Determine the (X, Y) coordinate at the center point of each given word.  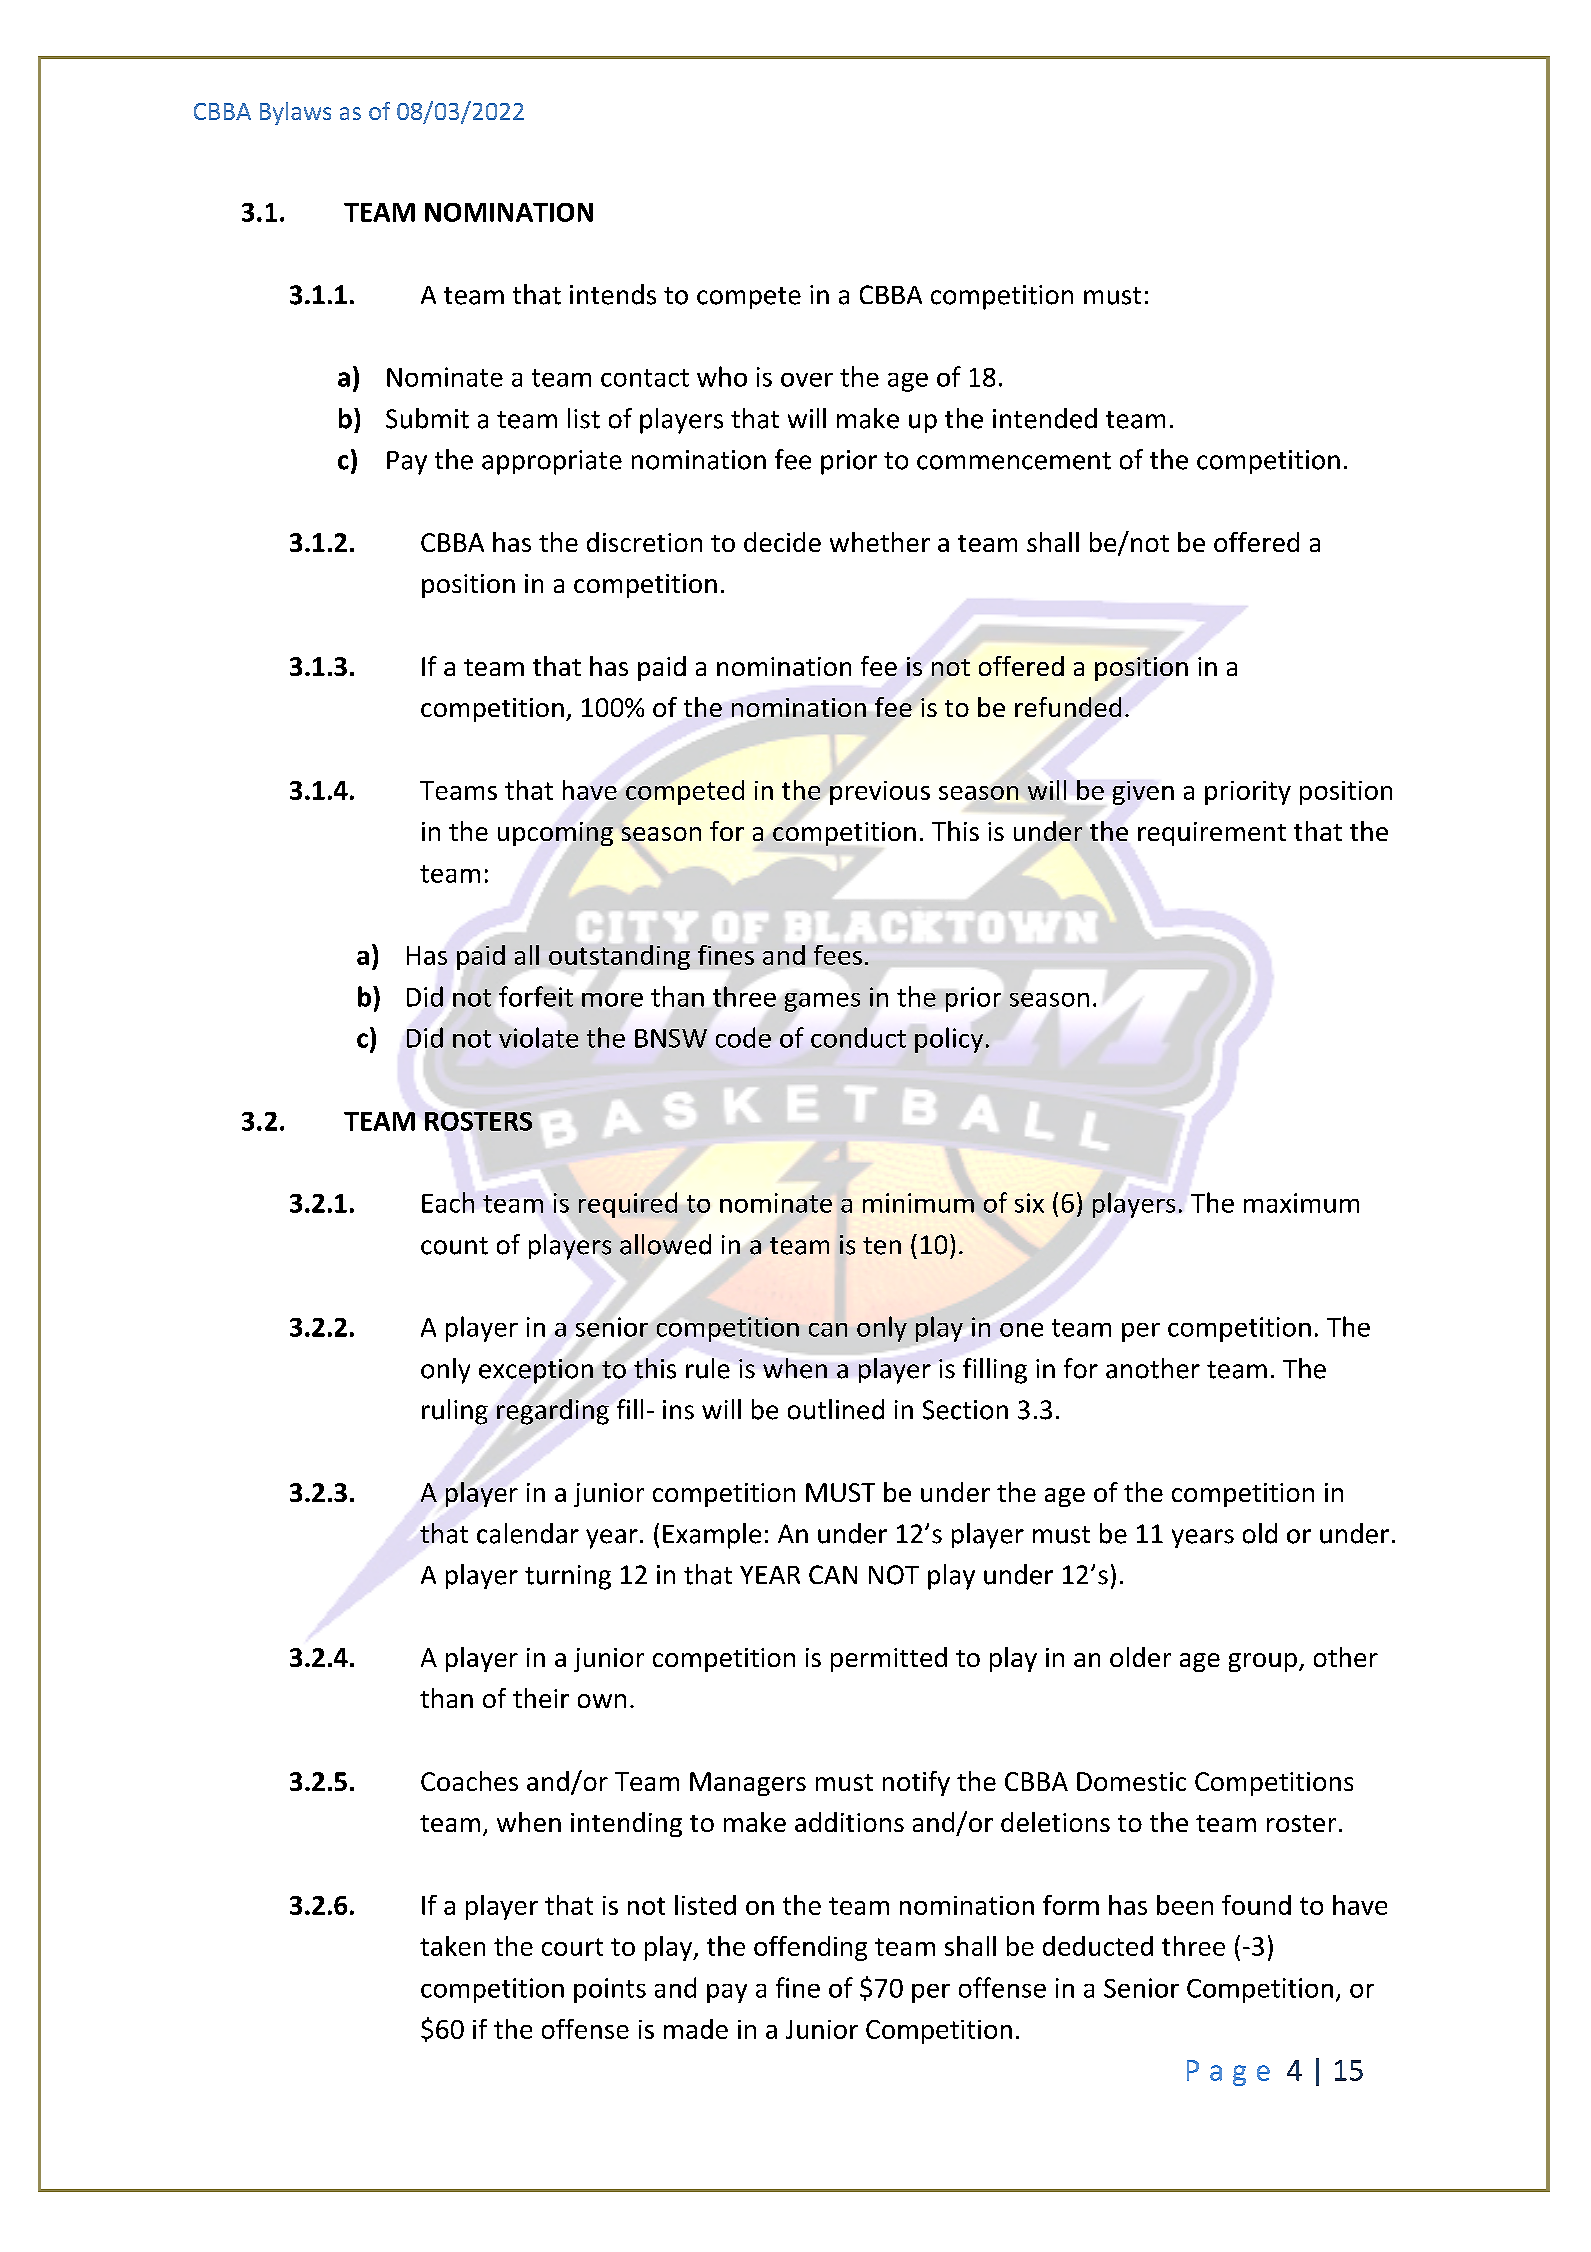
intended (1045, 418)
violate (538, 1037)
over (807, 380)
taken (452, 1946)
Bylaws (295, 113)
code (743, 1037)
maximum (1301, 1203)
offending (810, 1948)
